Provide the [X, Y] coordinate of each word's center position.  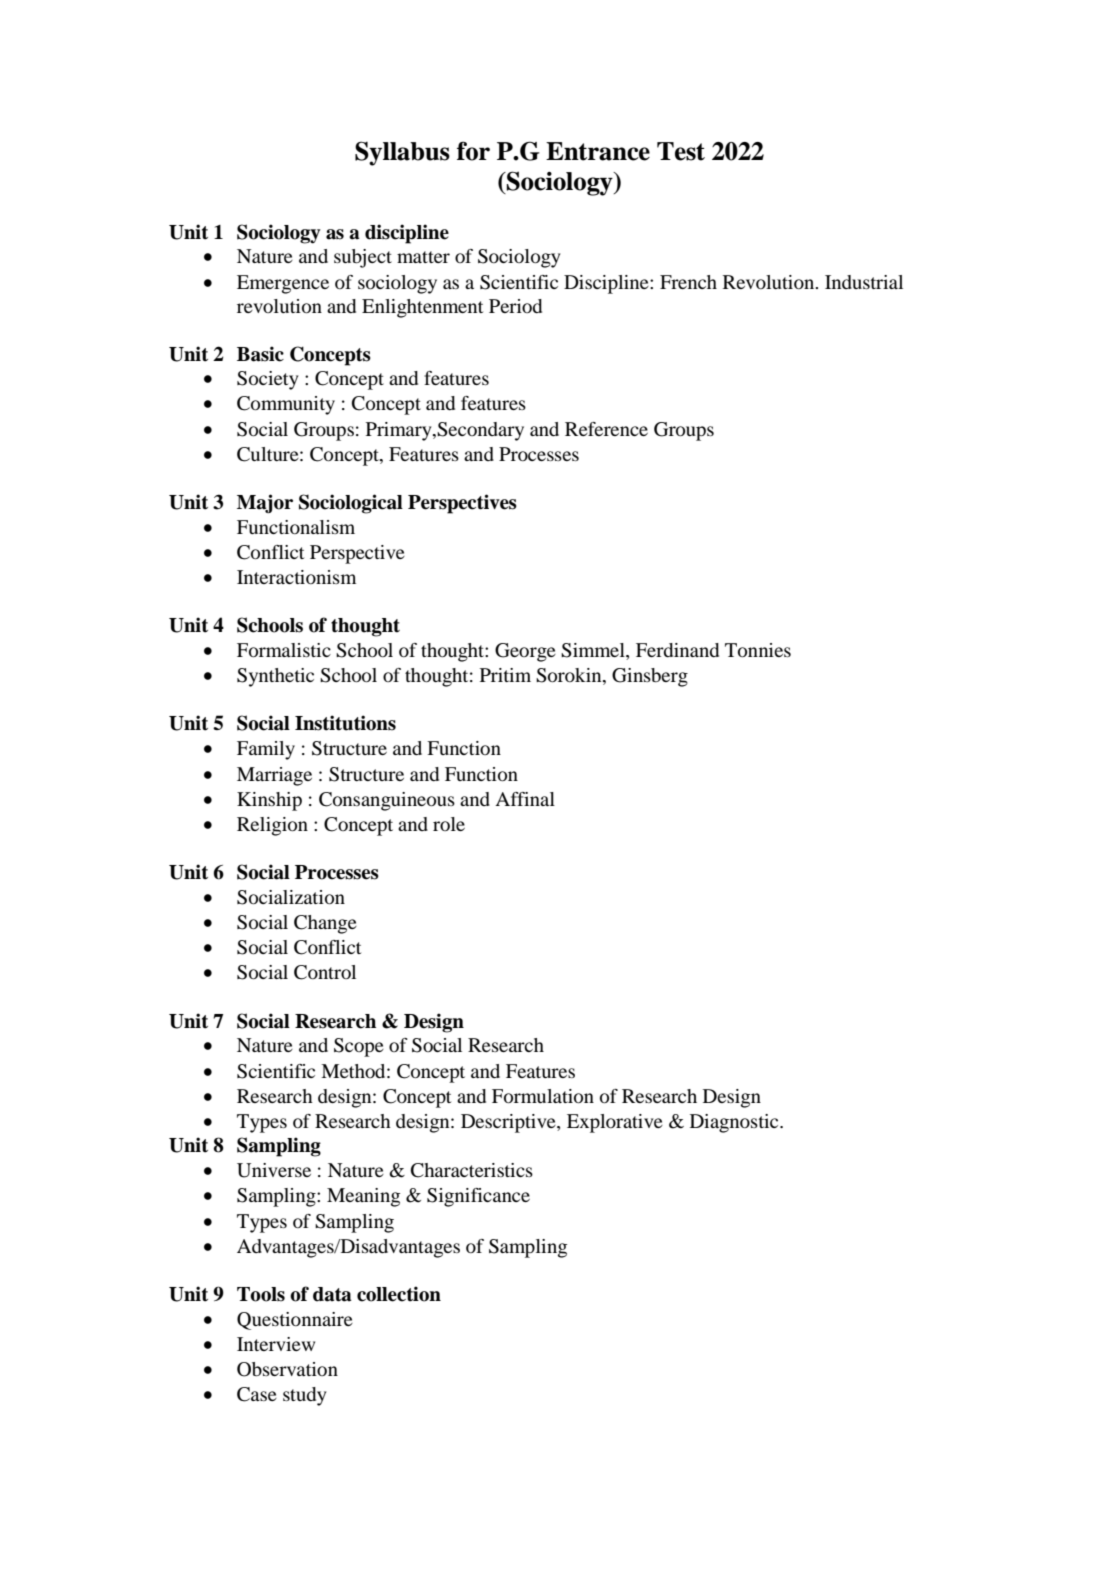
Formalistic [284, 650]
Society [268, 380]
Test [681, 151]
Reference [606, 429]
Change [325, 924]
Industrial [864, 282]
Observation [287, 1369]
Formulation [543, 1096]
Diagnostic [735, 1123]
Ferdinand [677, 650]
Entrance [598, 151]
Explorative [615, 1123]
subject [363, 258]
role [449, 824]
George [525, 652]
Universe [274, 1170]
